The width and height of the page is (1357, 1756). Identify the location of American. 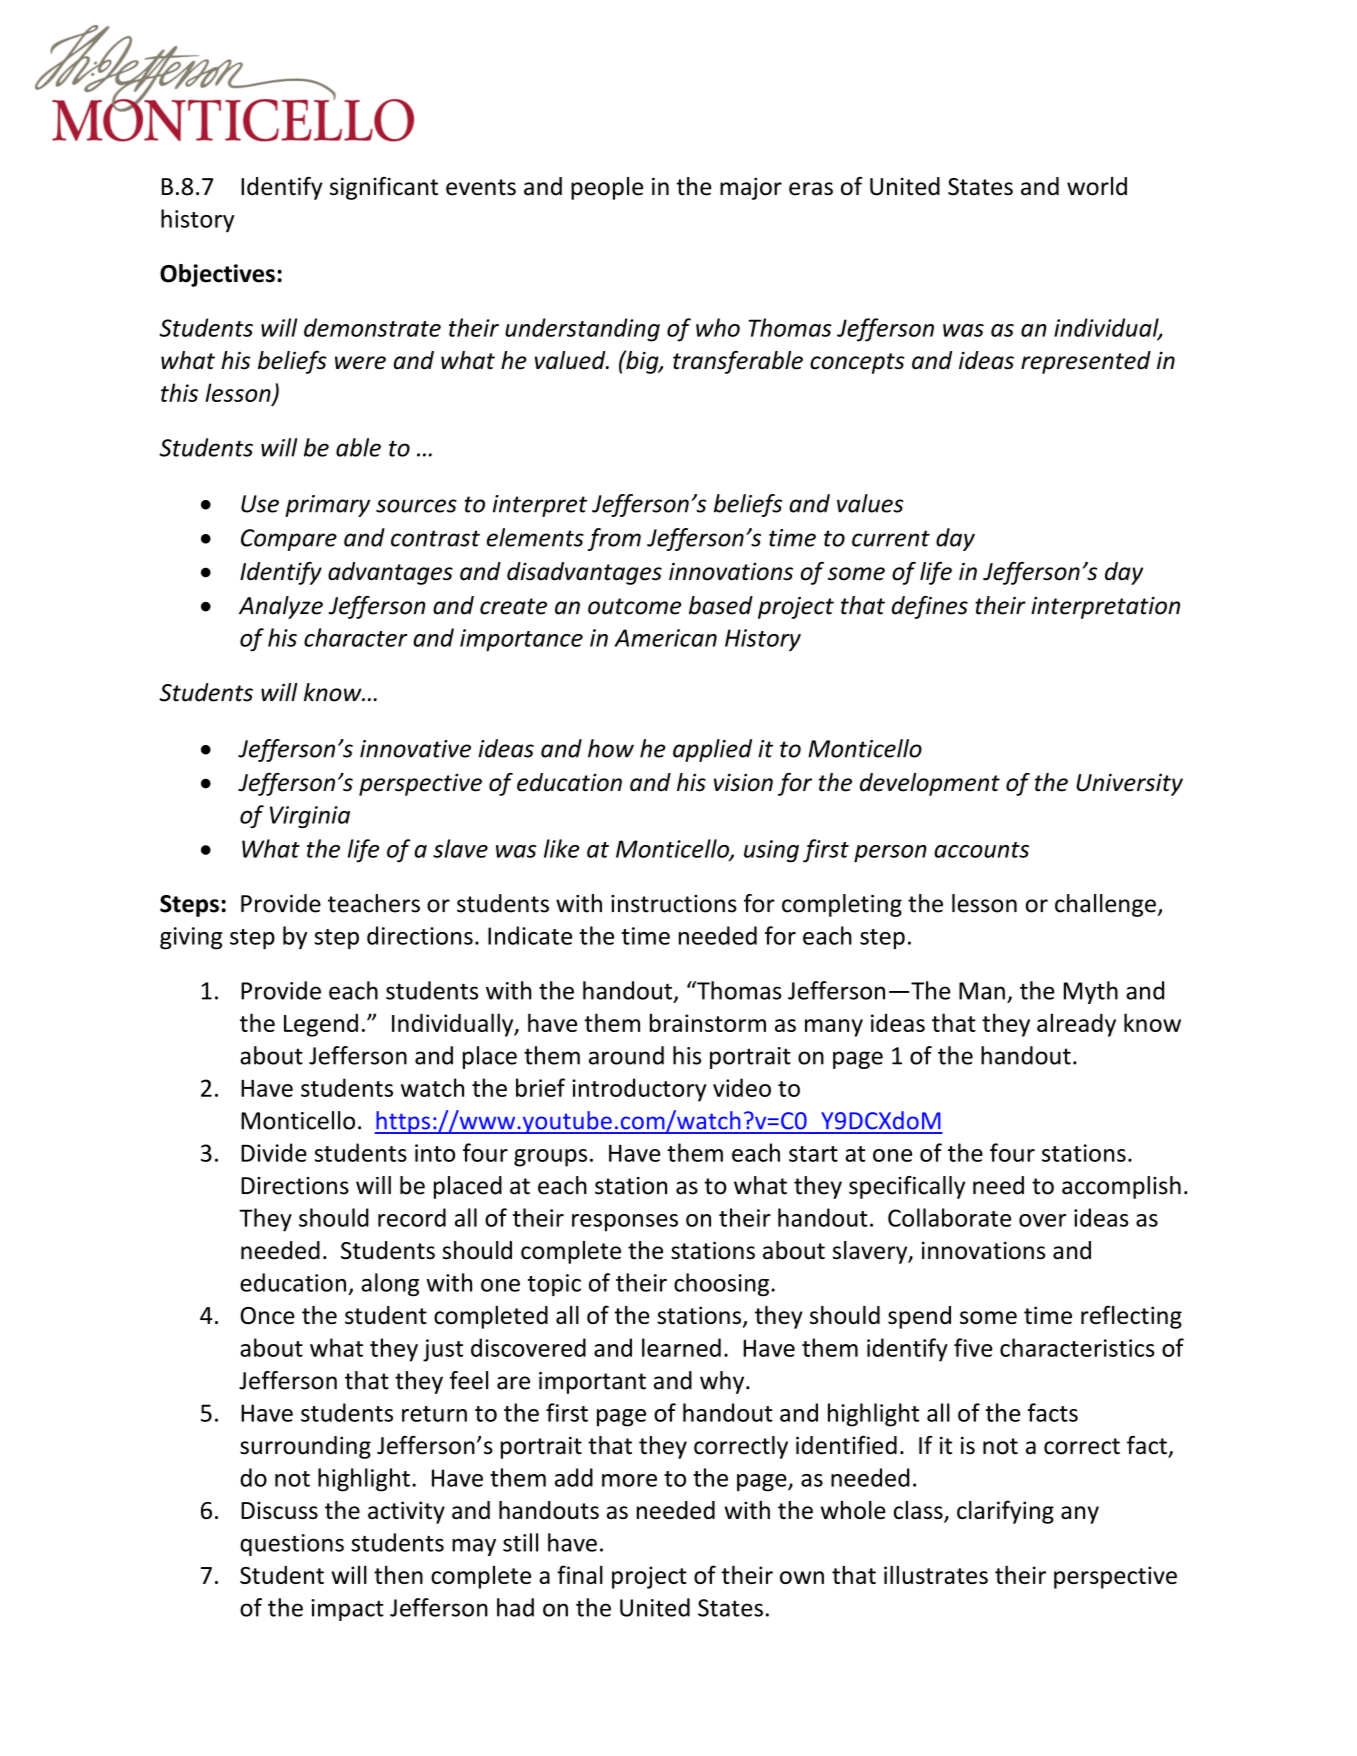
(665, 638).
